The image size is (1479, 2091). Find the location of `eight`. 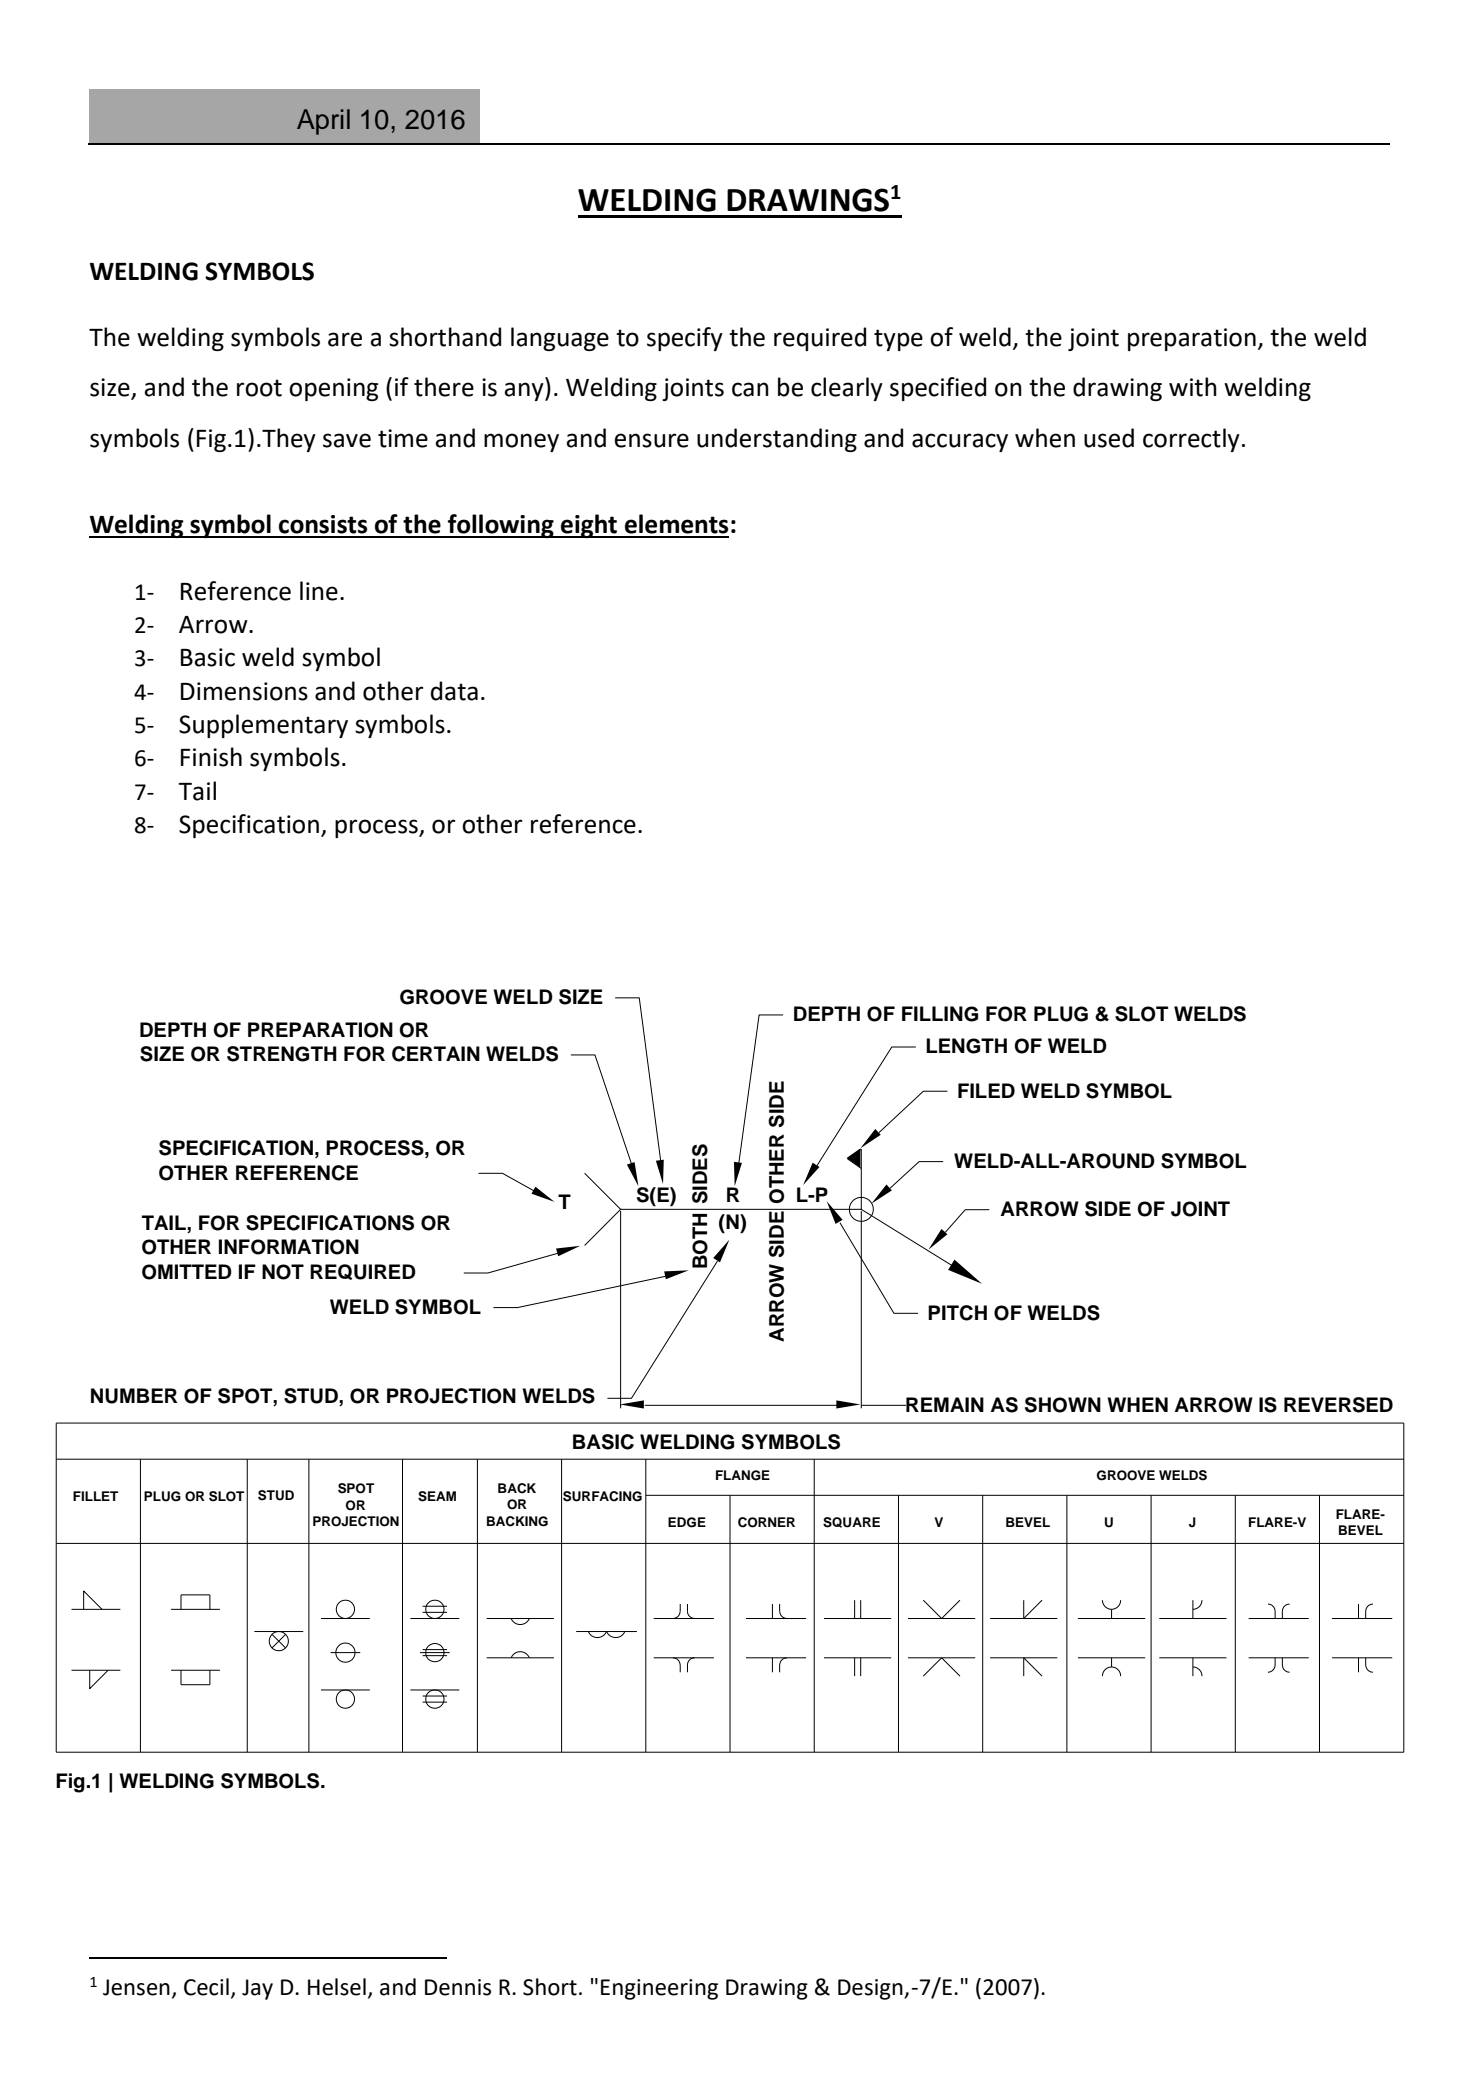

eight is located at coordinates (589, 526).
